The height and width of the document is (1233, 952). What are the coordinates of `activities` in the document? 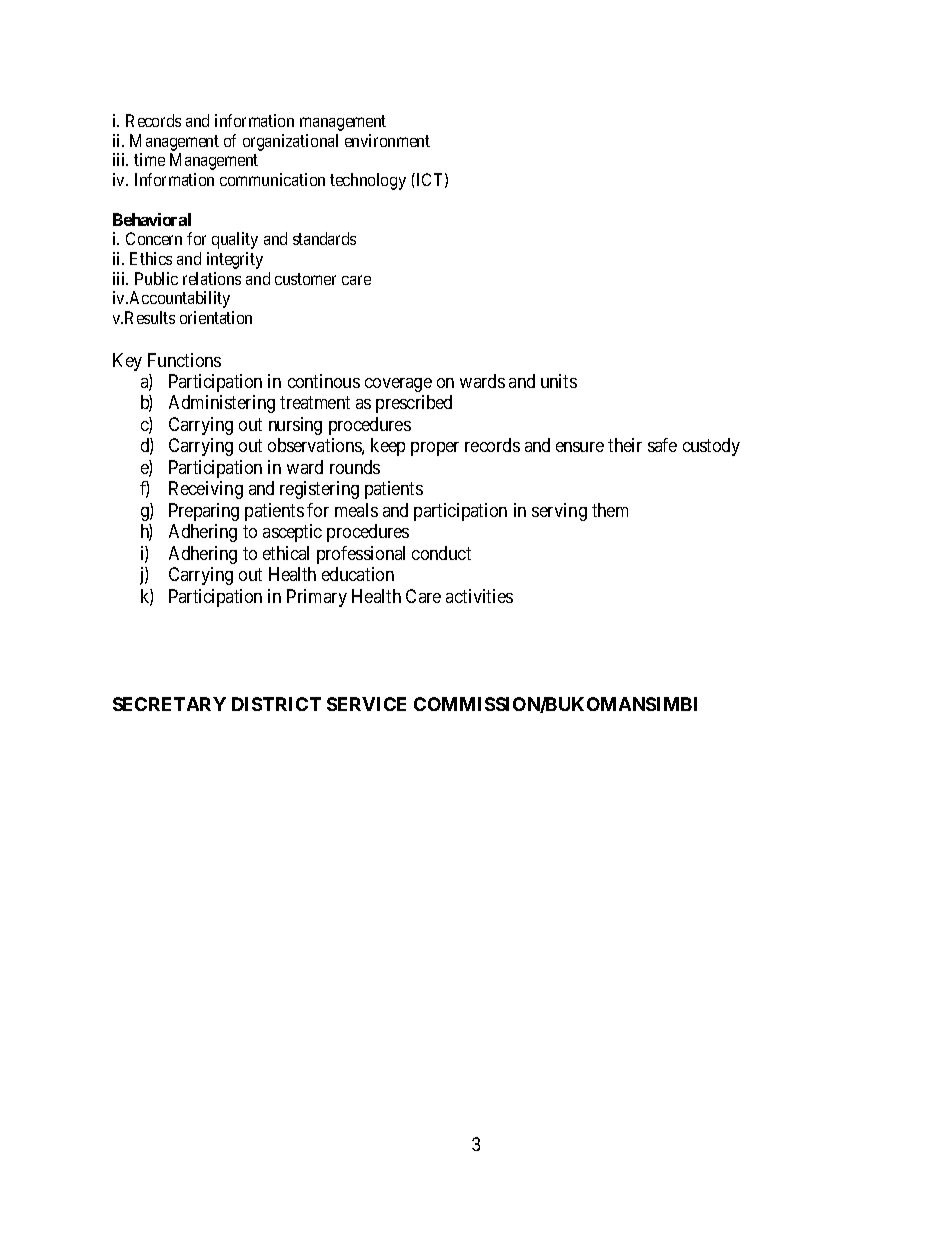 It's located at (479, 596).
